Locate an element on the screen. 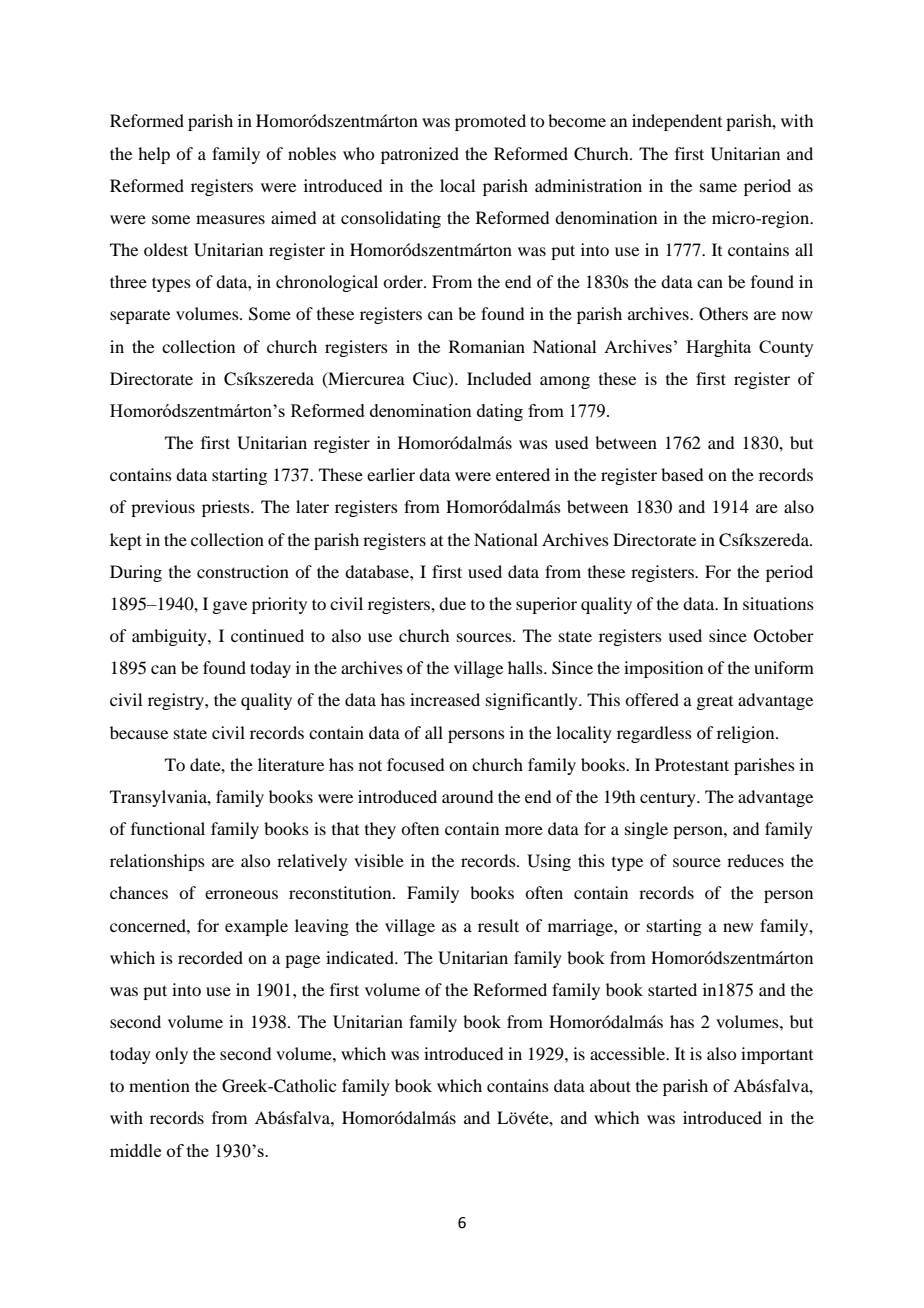 The width and height of the screenshot is (924, 1308). due is located at coordinates (452, 603).
